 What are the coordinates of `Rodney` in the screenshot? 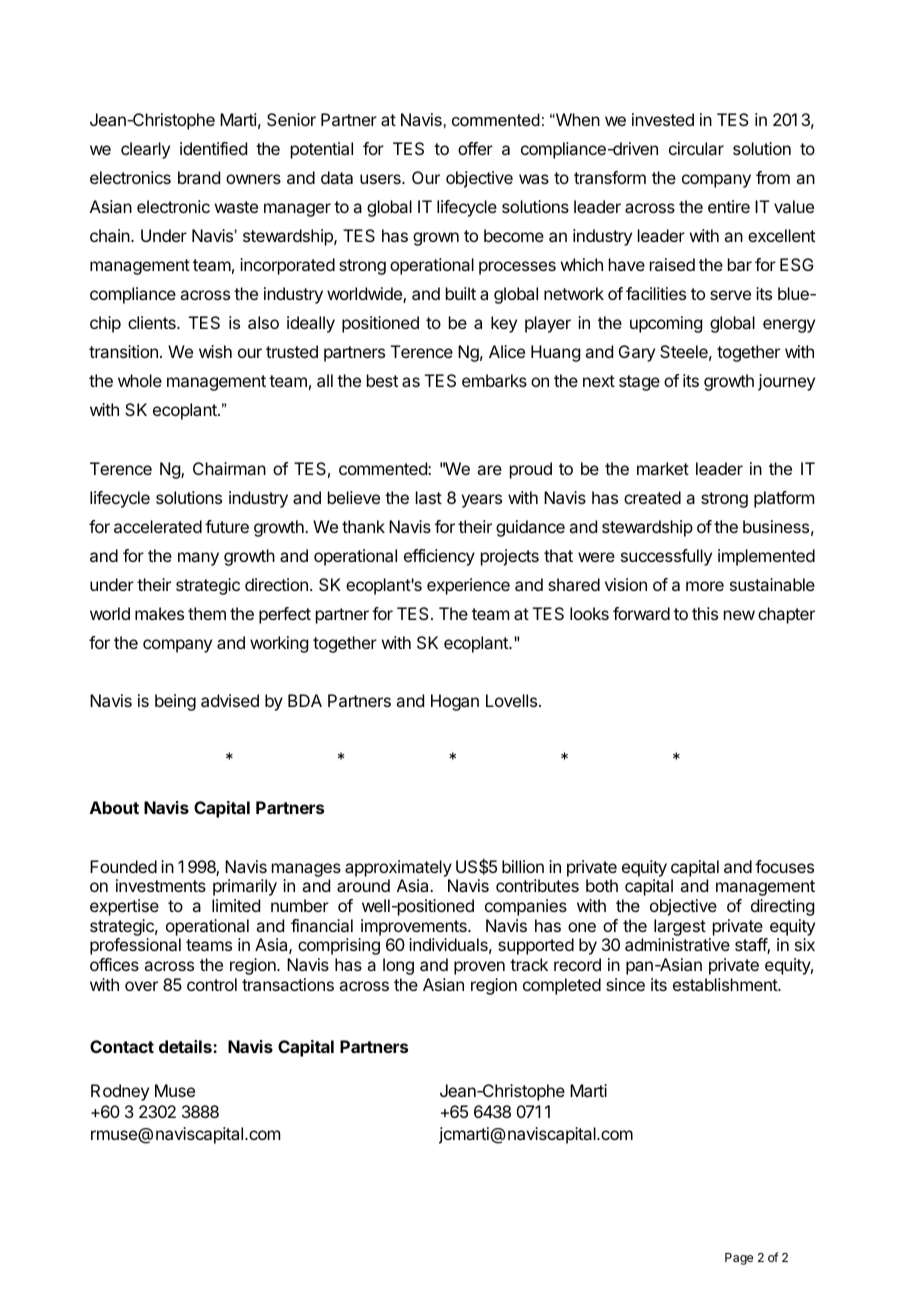 It's located at (120, 1092).
